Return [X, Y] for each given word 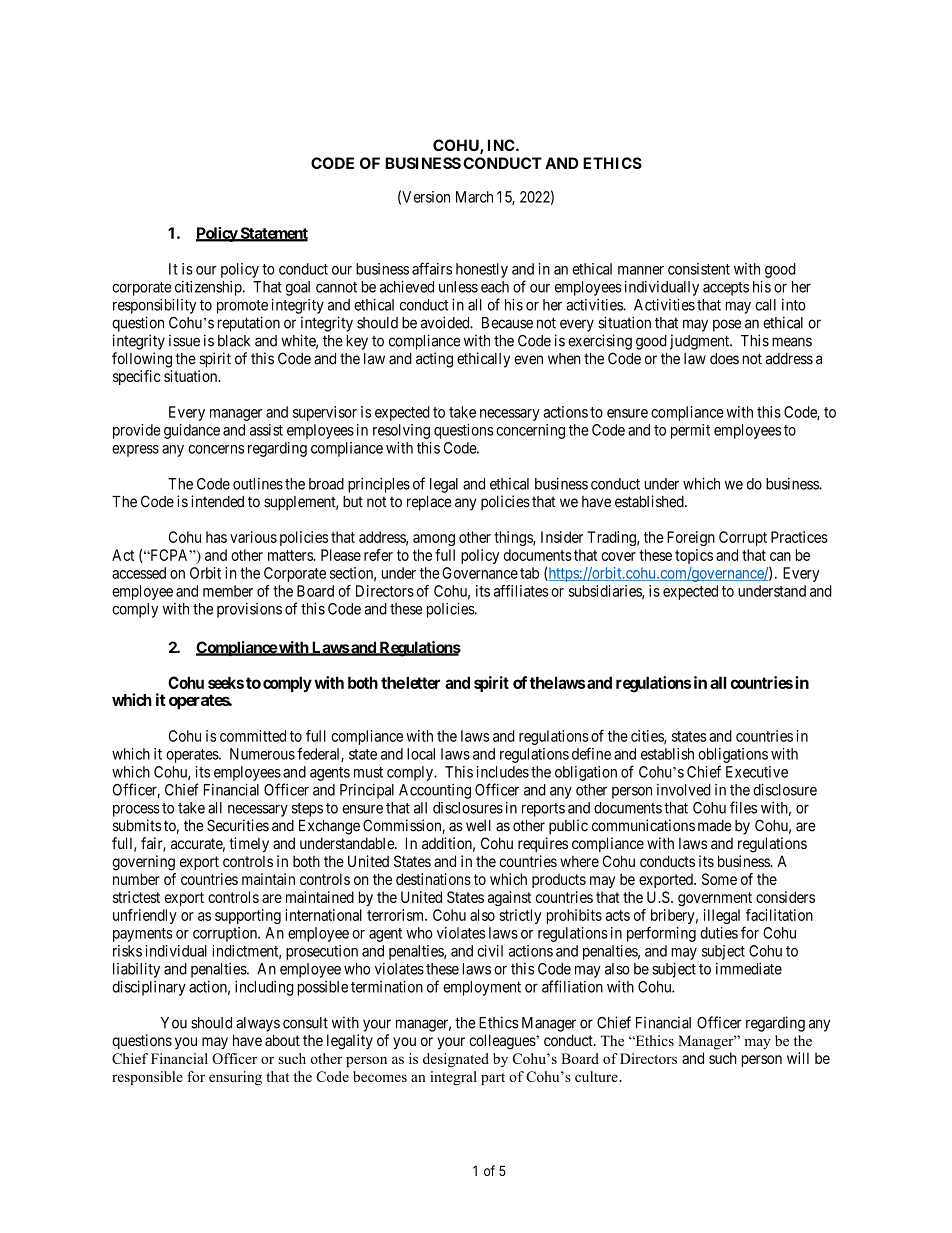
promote [242, 307]
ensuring [235, 1078]
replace [429, 503]
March [474, 197]
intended [217, 501]
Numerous [262, 754]
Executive [757, 772]
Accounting [435, 791]
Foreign [691, 538]
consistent [699, 269]
